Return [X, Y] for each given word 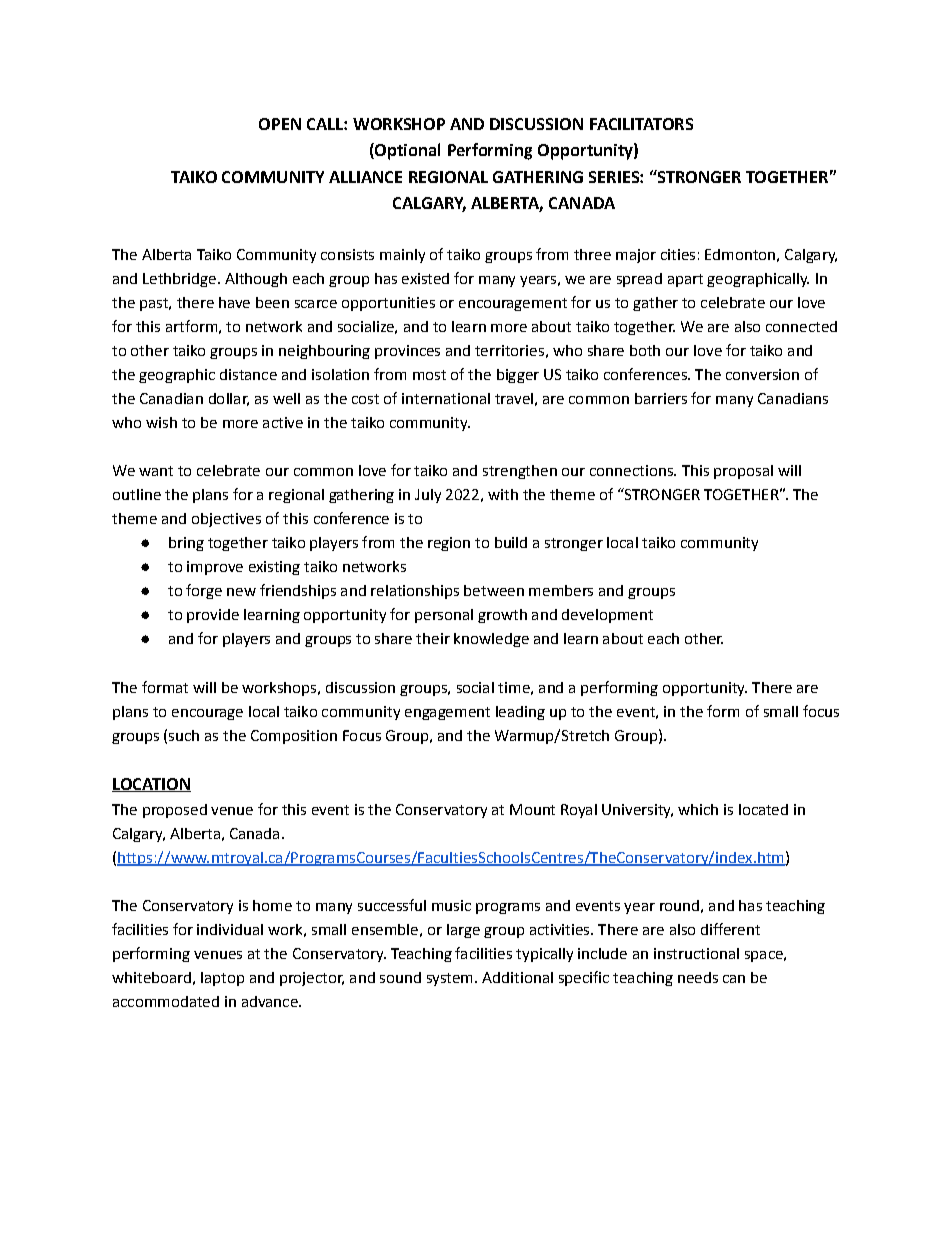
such [184, 735]
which [698, 809]
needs [698, 977]
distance [248, 374]
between [494, 590]
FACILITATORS [641, 124]
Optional [406, 151]
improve [215, 568]
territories [509, 350]
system [449, 979]
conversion [762, 374]
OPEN [280, 124]
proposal [743, 472]
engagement [447, 713]
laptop [222, 979]
